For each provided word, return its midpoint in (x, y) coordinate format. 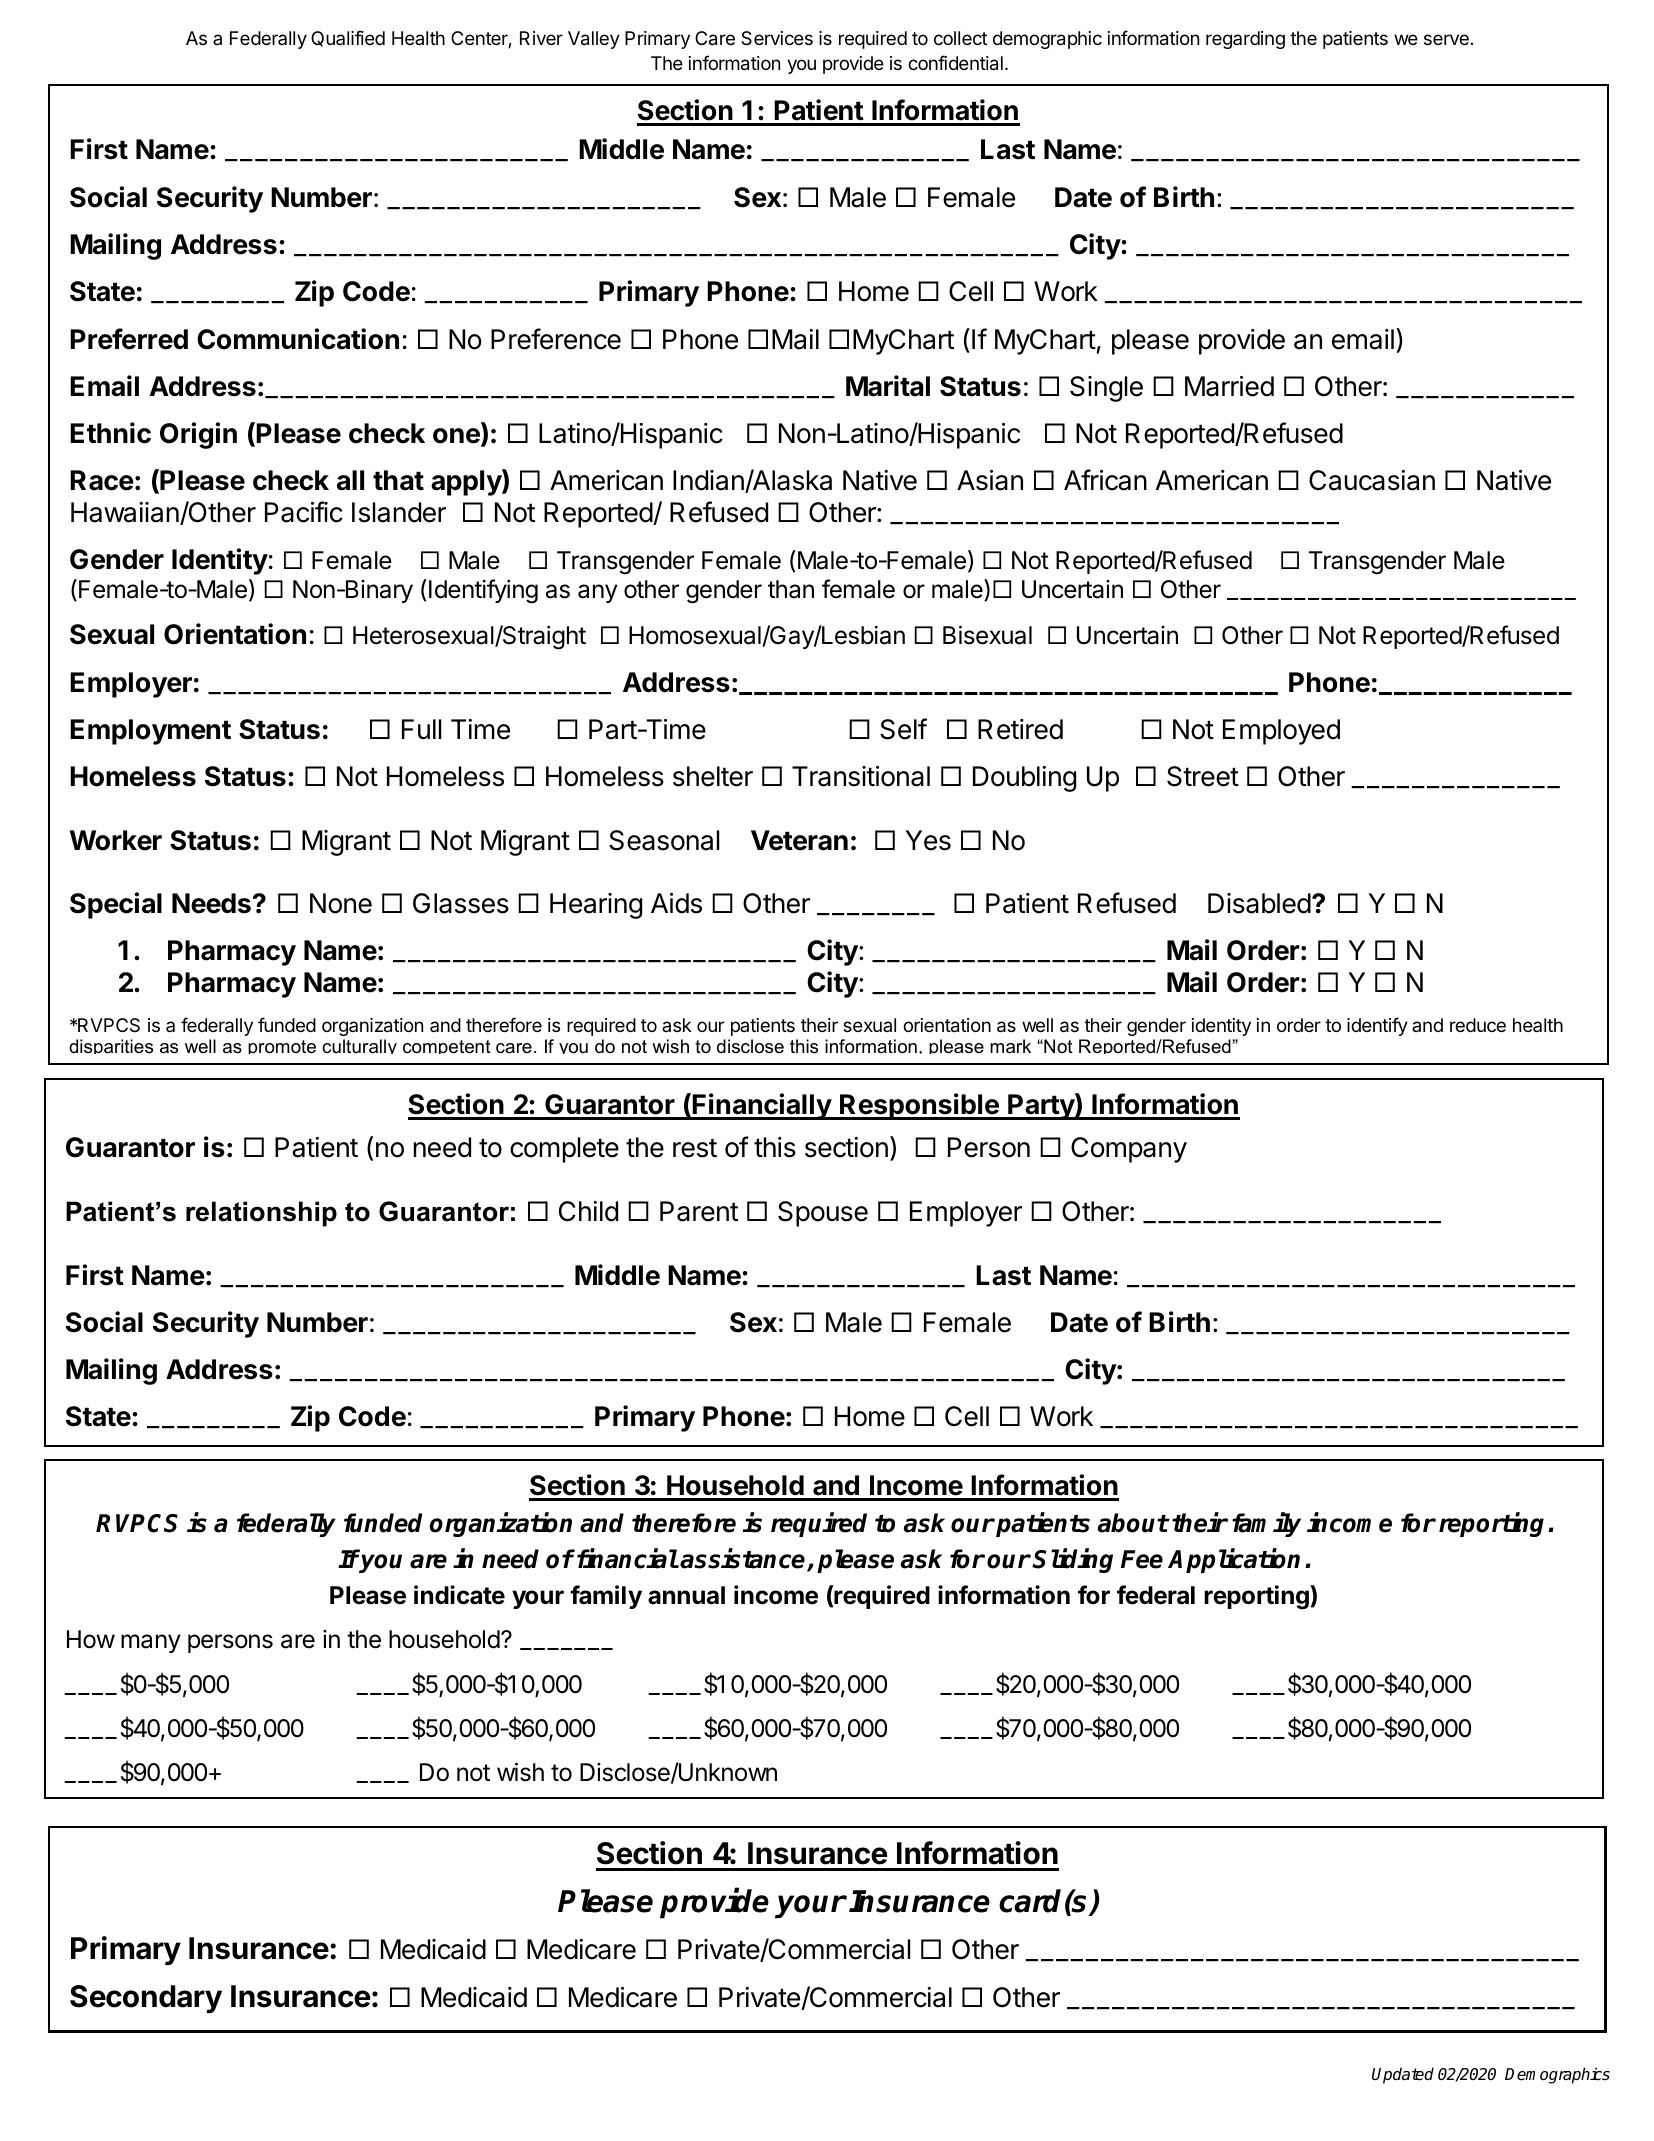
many (151, 1643)
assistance (744, 1559)
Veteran (799, 840)
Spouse (823, 1214)
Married (1229, 386)
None (341, 903)
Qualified (348, 38)
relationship (261, 1214)
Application (1234, 1560)
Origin (198, 435)
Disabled (1259, 903)
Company (1129, 1150)
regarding (1245, 40)
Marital (888, 386)
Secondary (146, 1999)
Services (777, 38)
